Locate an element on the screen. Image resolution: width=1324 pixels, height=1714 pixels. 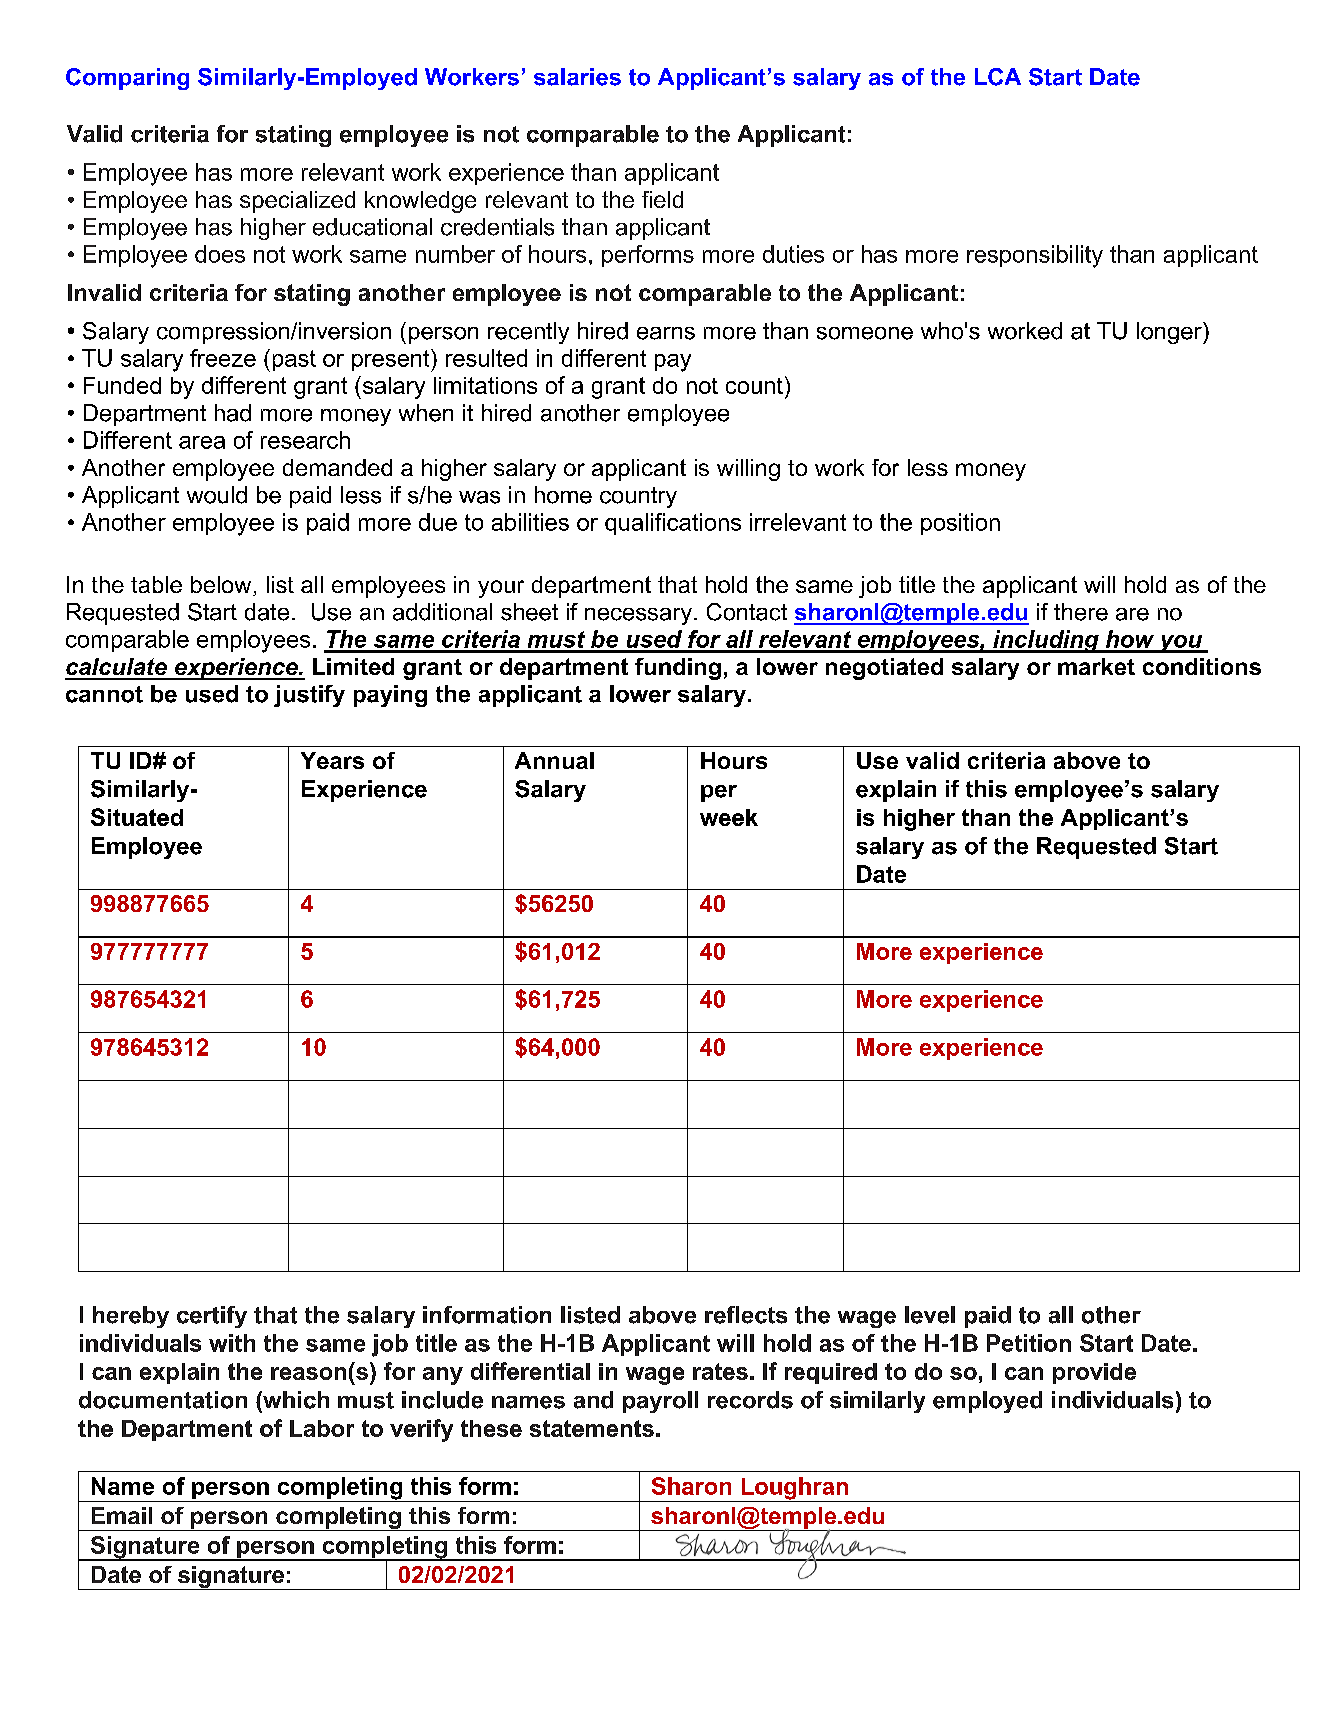
Labor is located at coordinates (322, 1428).
